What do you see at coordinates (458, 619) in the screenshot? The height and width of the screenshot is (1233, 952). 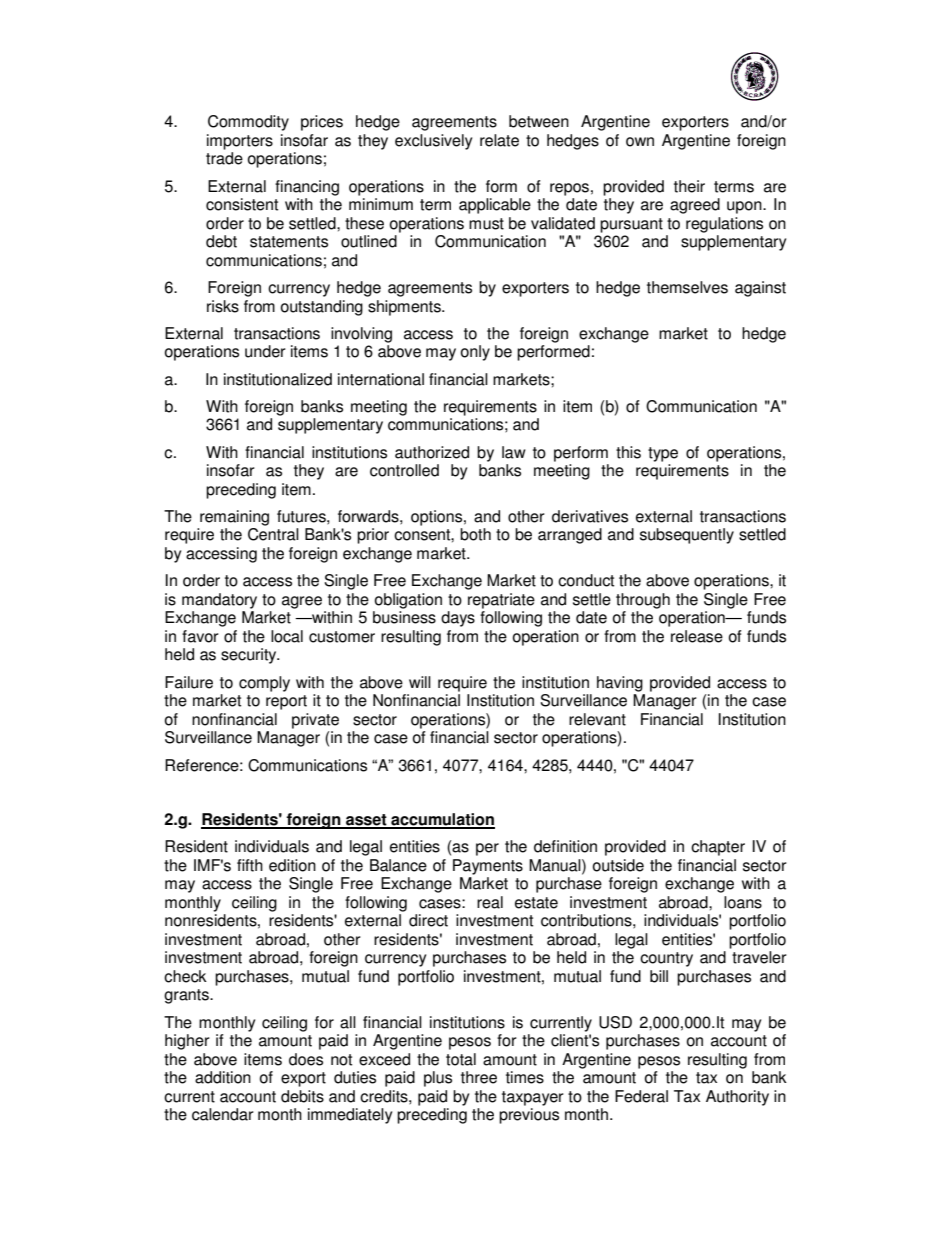 I see `days` at bounding box center [458, 619].
